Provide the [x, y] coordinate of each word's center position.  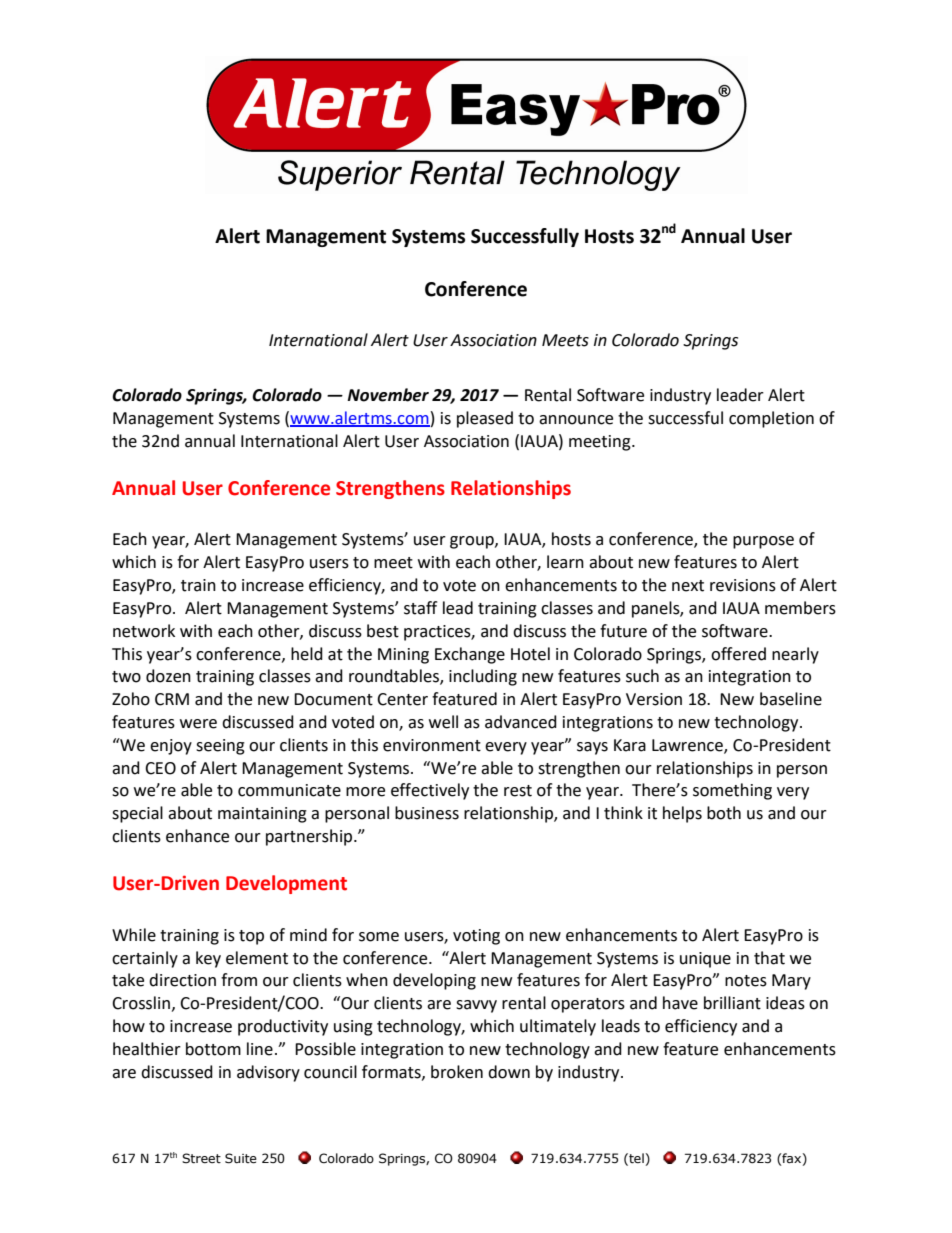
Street [201, 1158]
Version [654, 699]
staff [420, 608]
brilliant [732, 1003]
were [198, 724]
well [443, 722]
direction [182, 980]
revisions [743, 585]
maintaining [262, 815]
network [144, 631]
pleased [485, 419]
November [388, 395]
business [427, 813]
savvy [476, 1006]
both [724, 813]
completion [771, 419]
